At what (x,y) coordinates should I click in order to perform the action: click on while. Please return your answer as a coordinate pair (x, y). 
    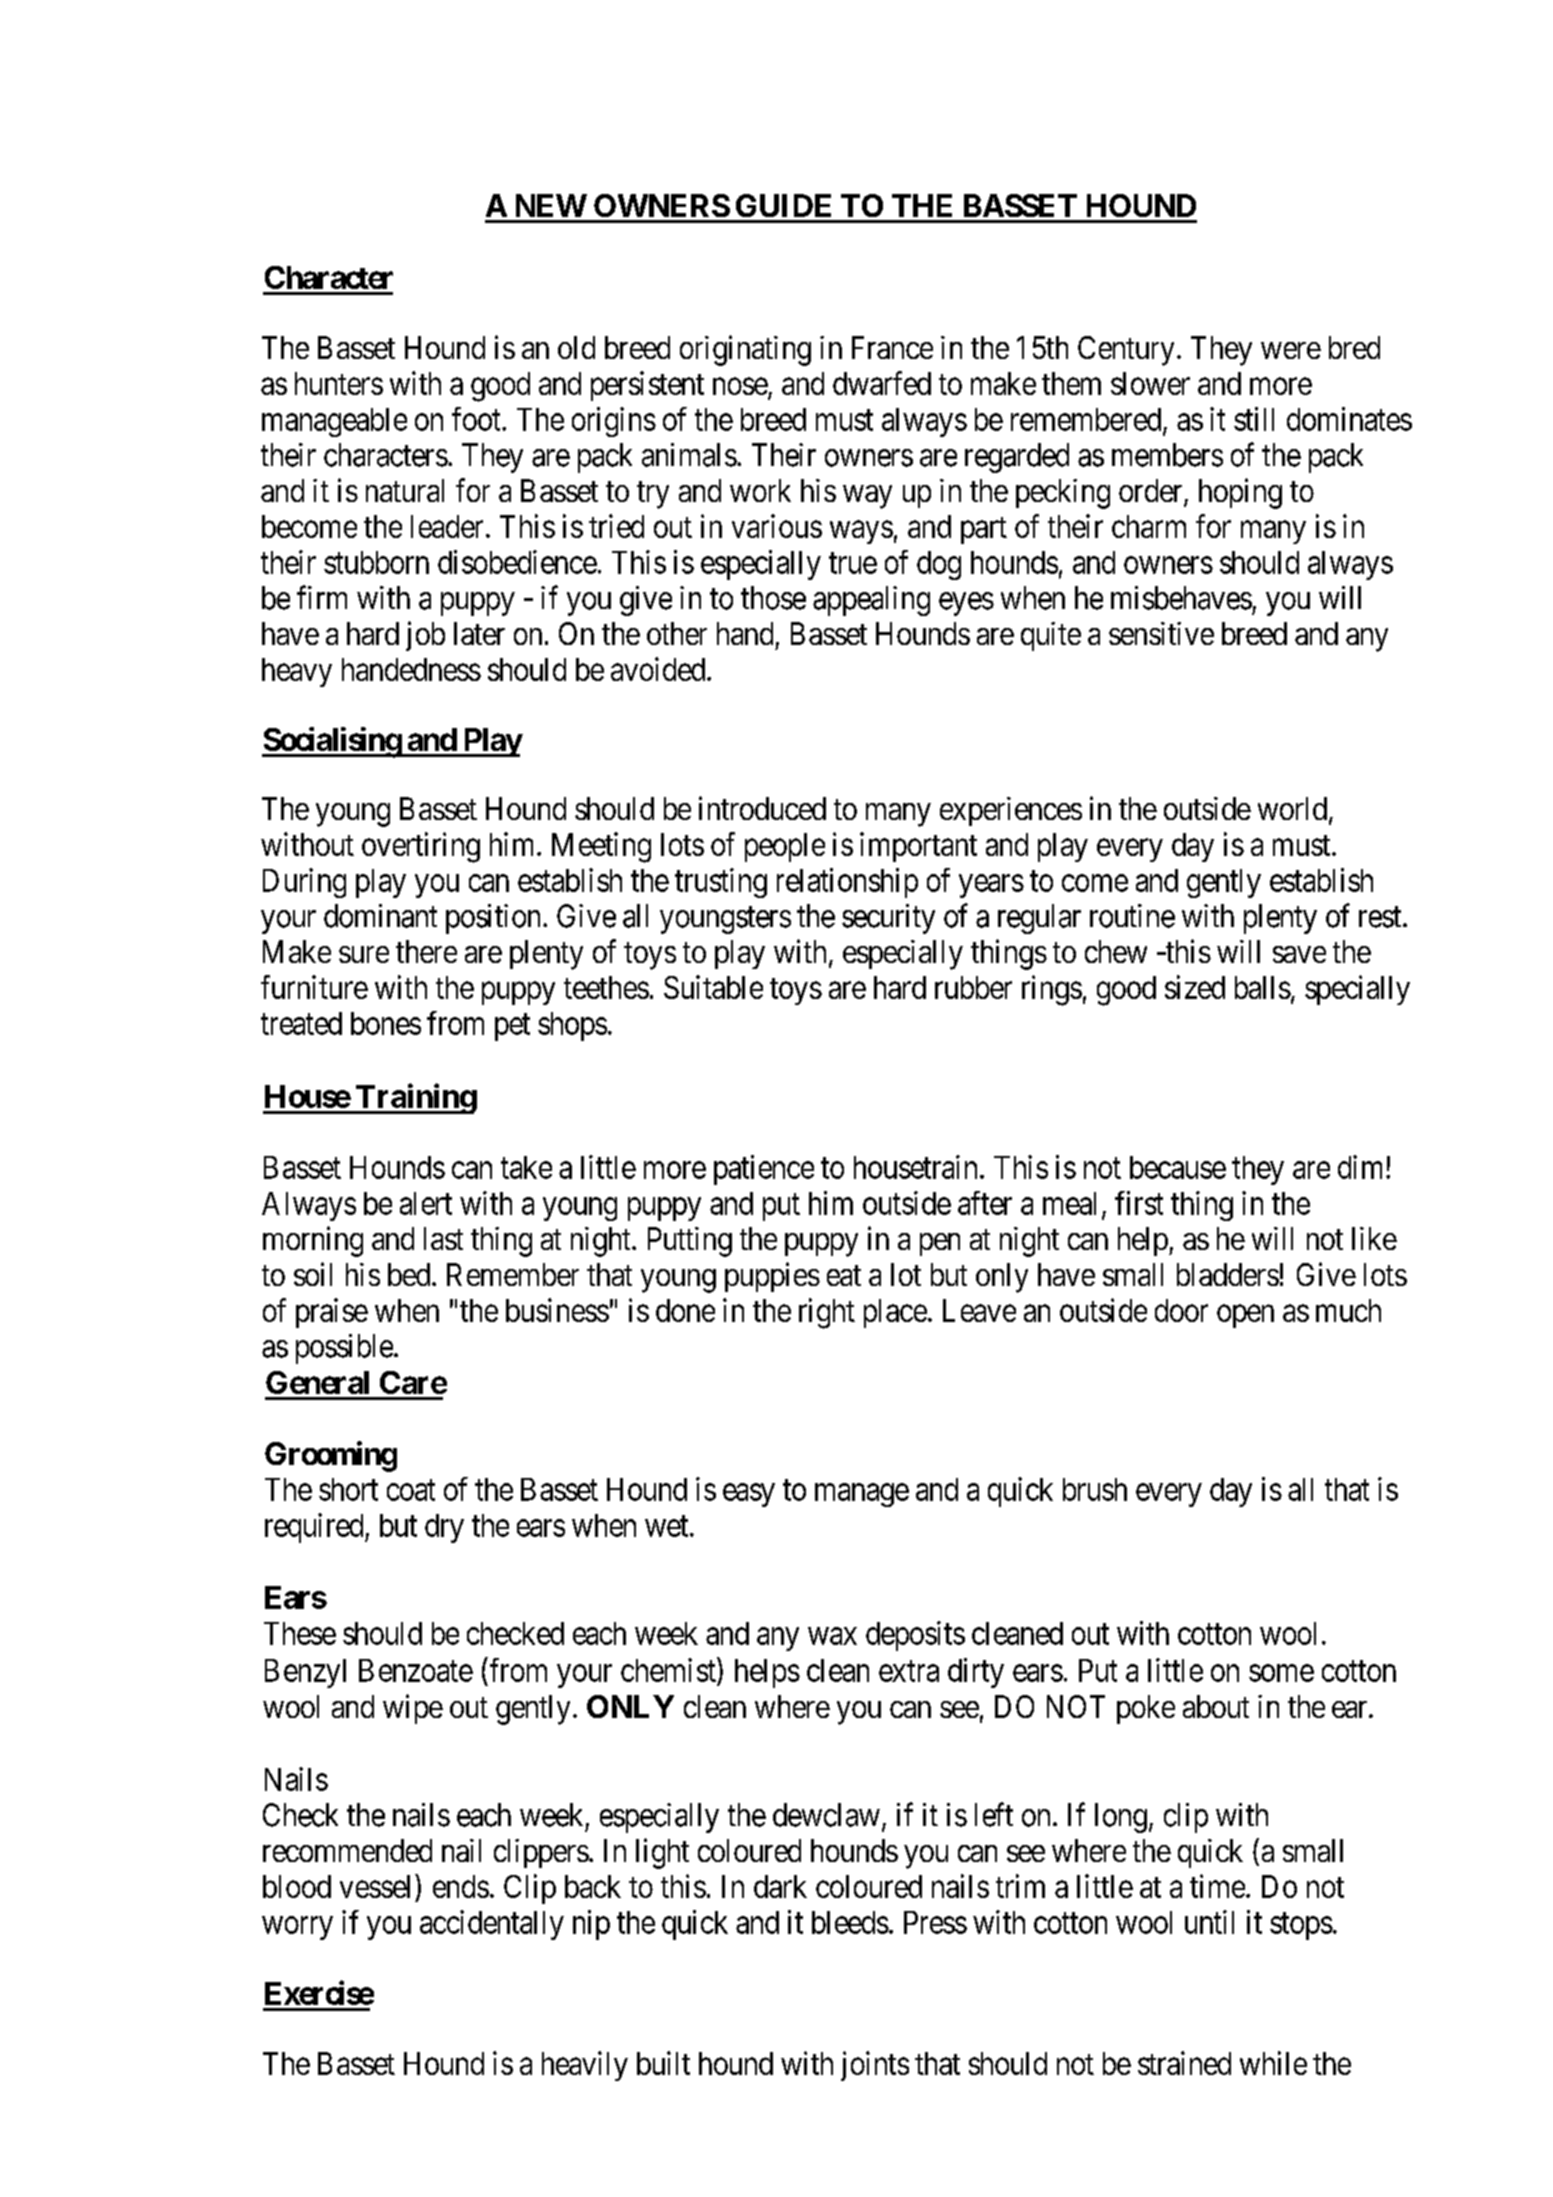
    Looking at the image, I should click on (1273, 2063).
